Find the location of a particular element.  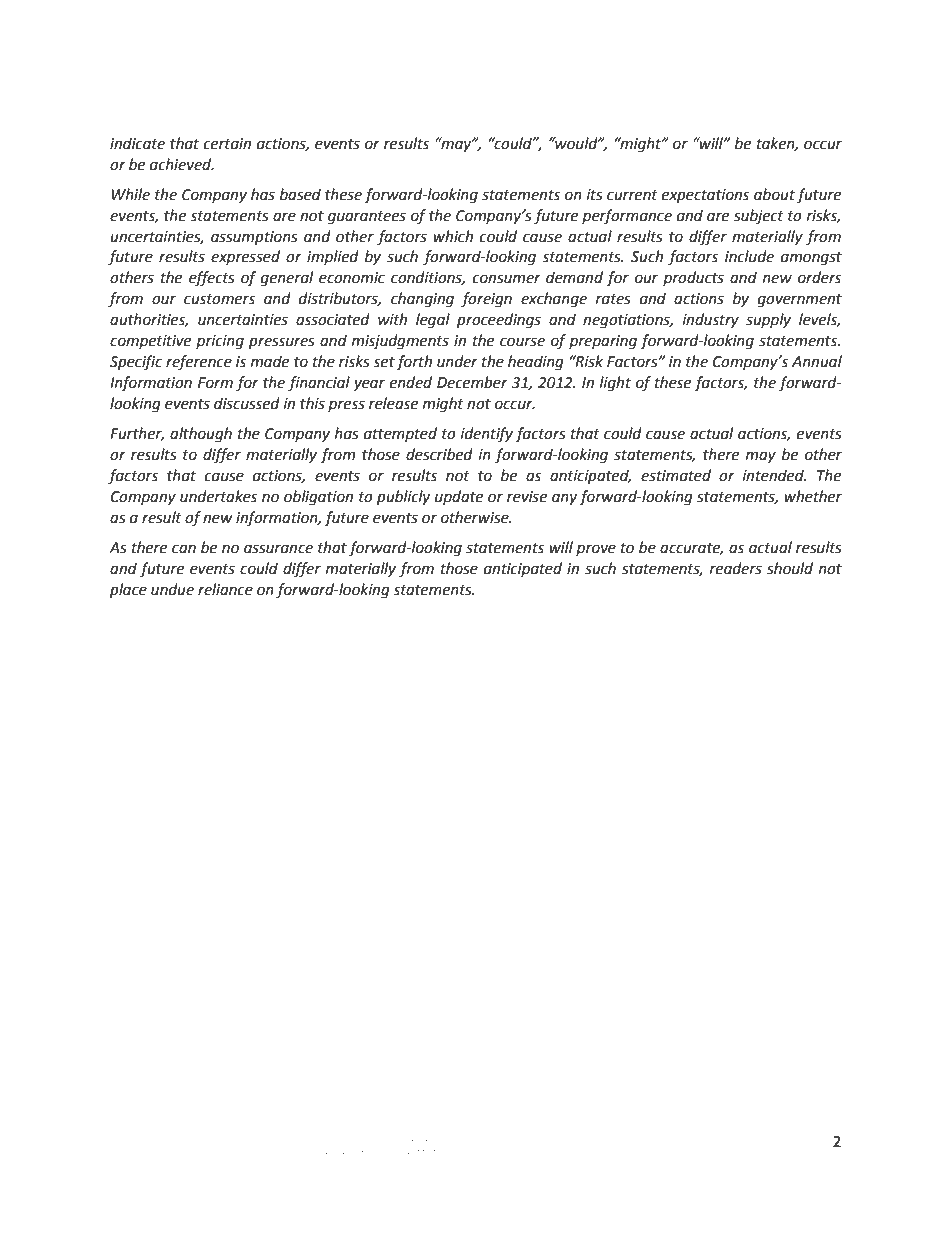

should is located at coordinates (790, 568).
